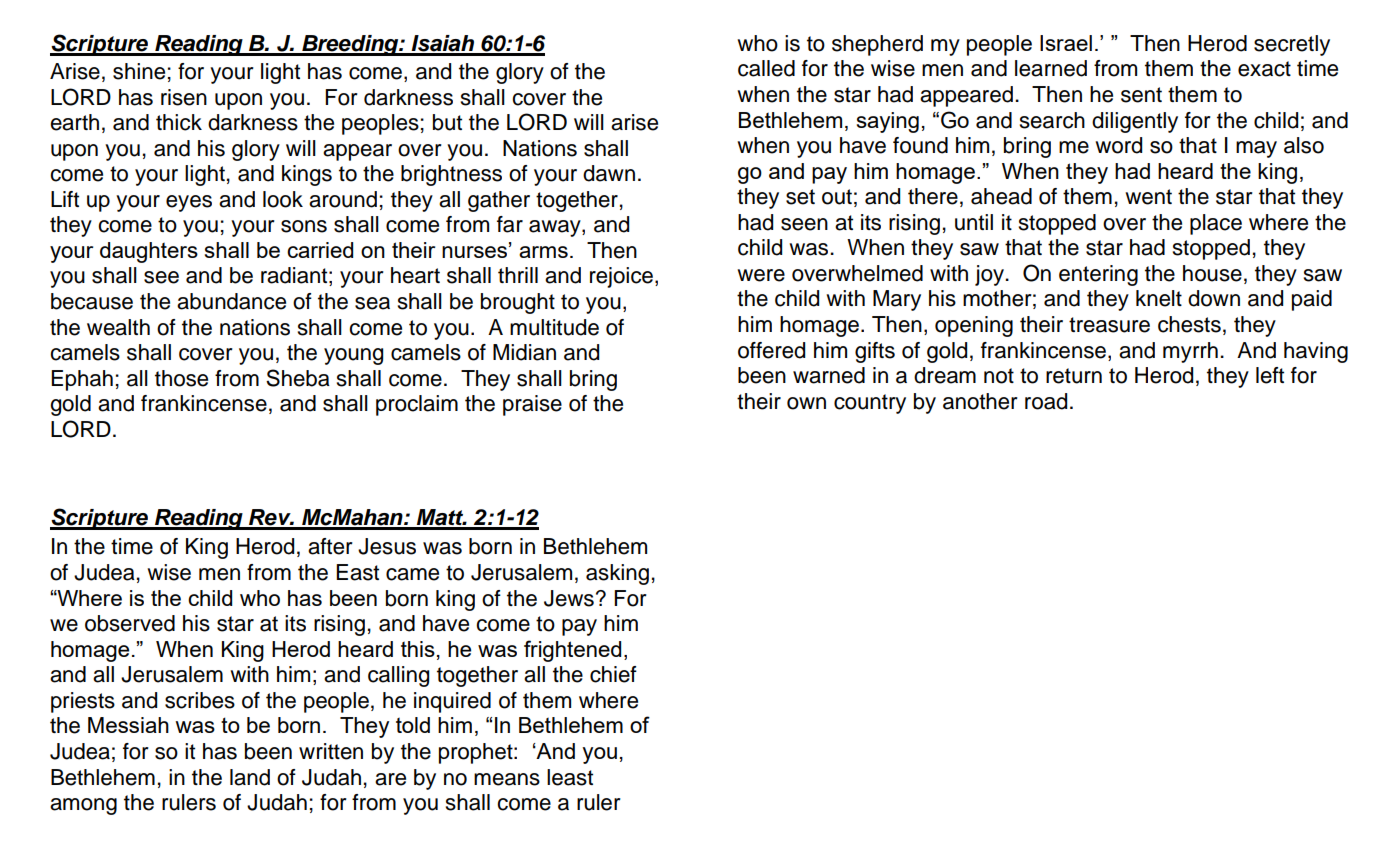 The height and width of the image is (850, 1400). What do you see at coordinates (1141, 95) in the image?
I see `sent` at bounding box center [1141, 95].
